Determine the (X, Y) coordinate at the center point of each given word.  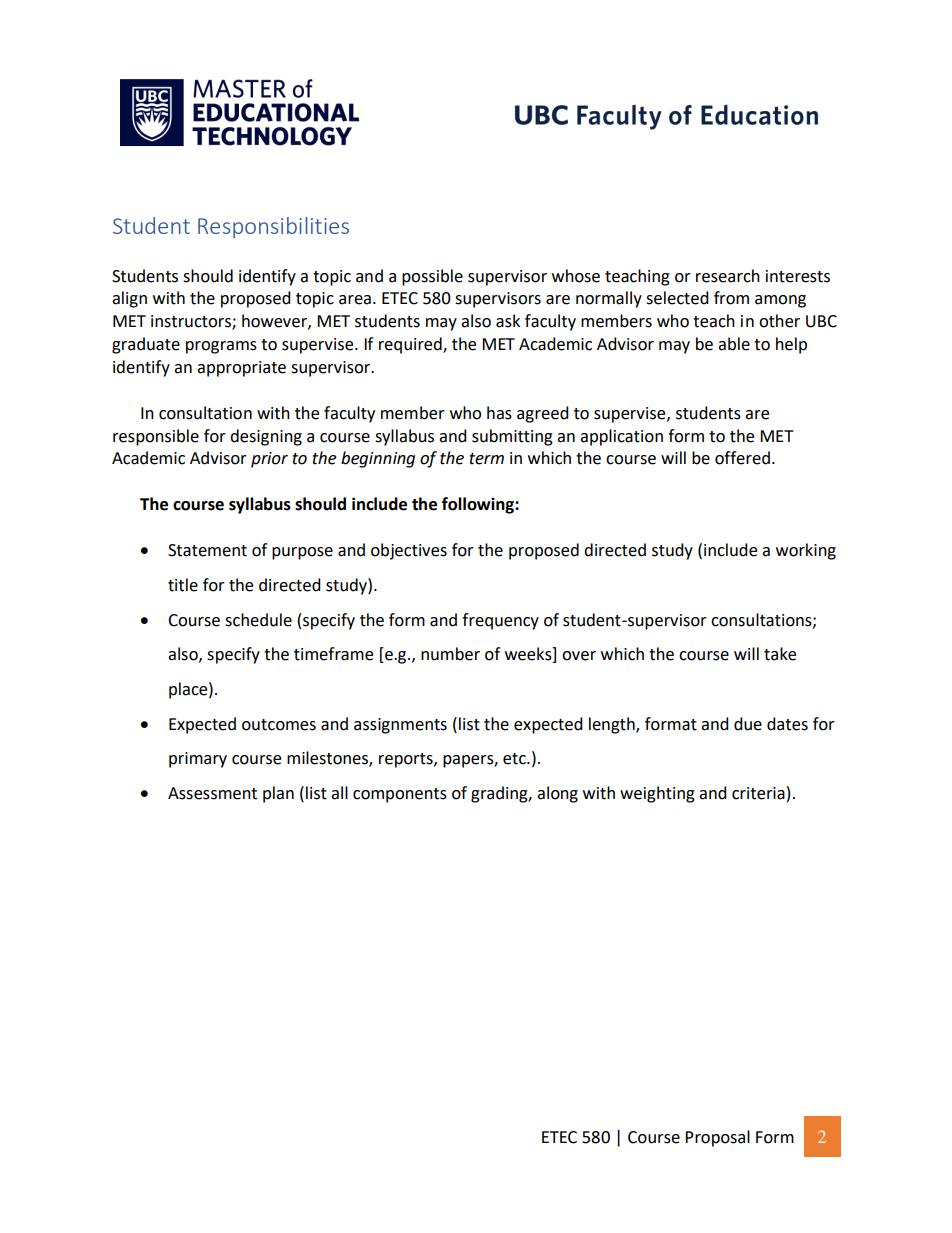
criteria (758, 793)
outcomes (279, 725)
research (728, 276)
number (450, 654)
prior (269, 460)
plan (278, 794)
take (780, 654)
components (400, 795)
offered (742, 458)
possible (432, 277)
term (486, 459)
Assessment (212, 793)
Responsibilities (273, 227)
